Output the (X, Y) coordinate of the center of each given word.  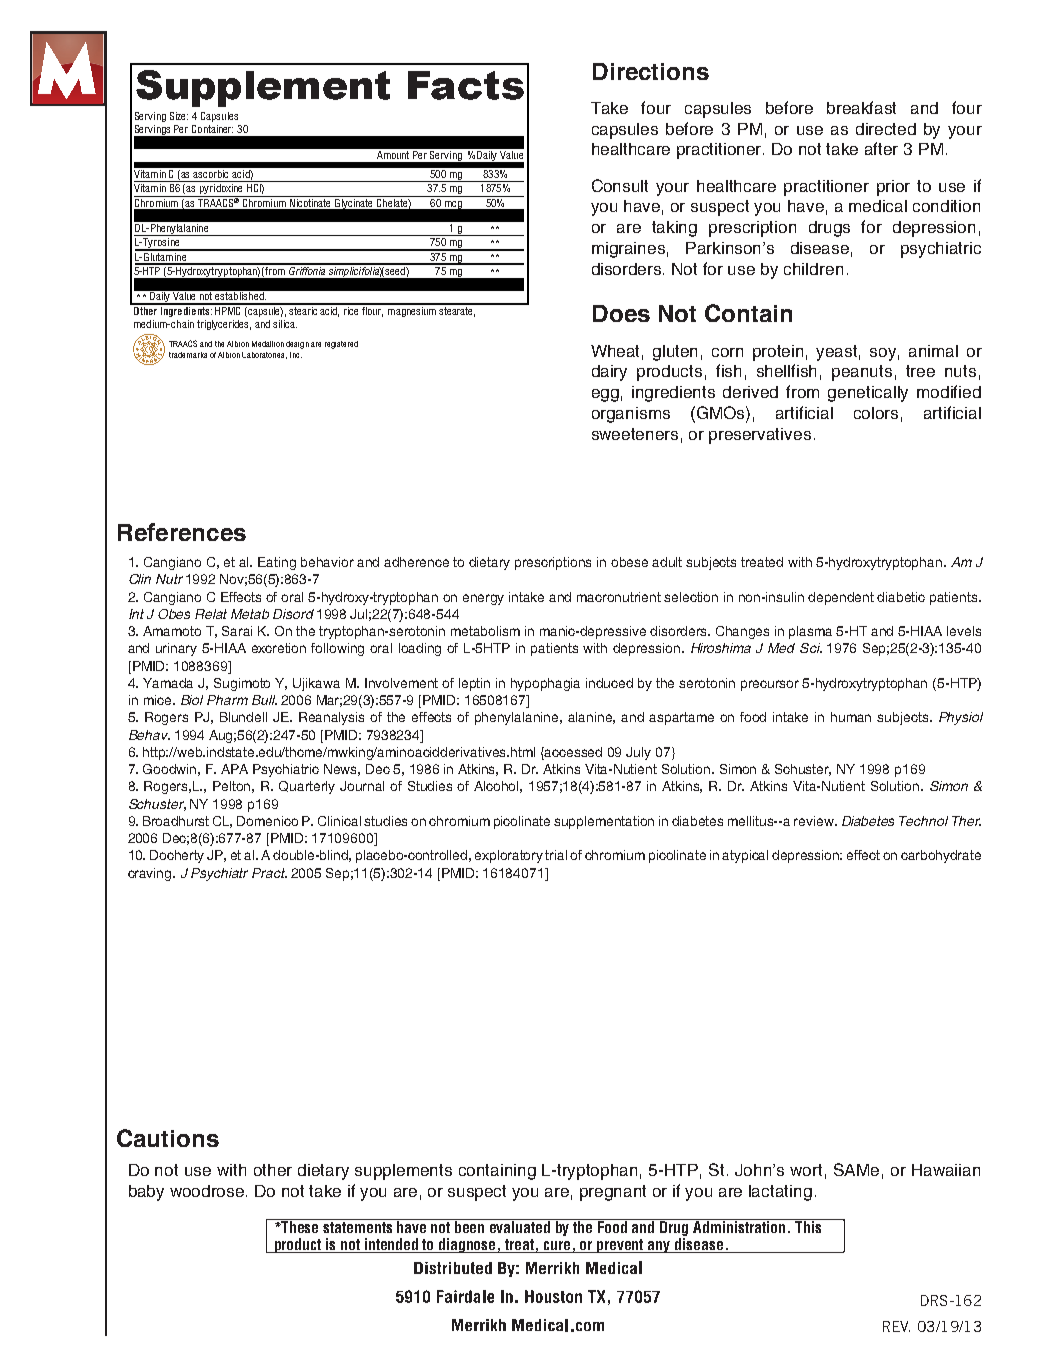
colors (876, 413)
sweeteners (635, 434)
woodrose (208, 1191)
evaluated (520, 1226)
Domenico (267, 821)
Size (179, 116)
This (808, 1226)
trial (556, 855)
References (182, 532)
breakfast (861, 107)
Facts (466, 85)
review (815, 821)
